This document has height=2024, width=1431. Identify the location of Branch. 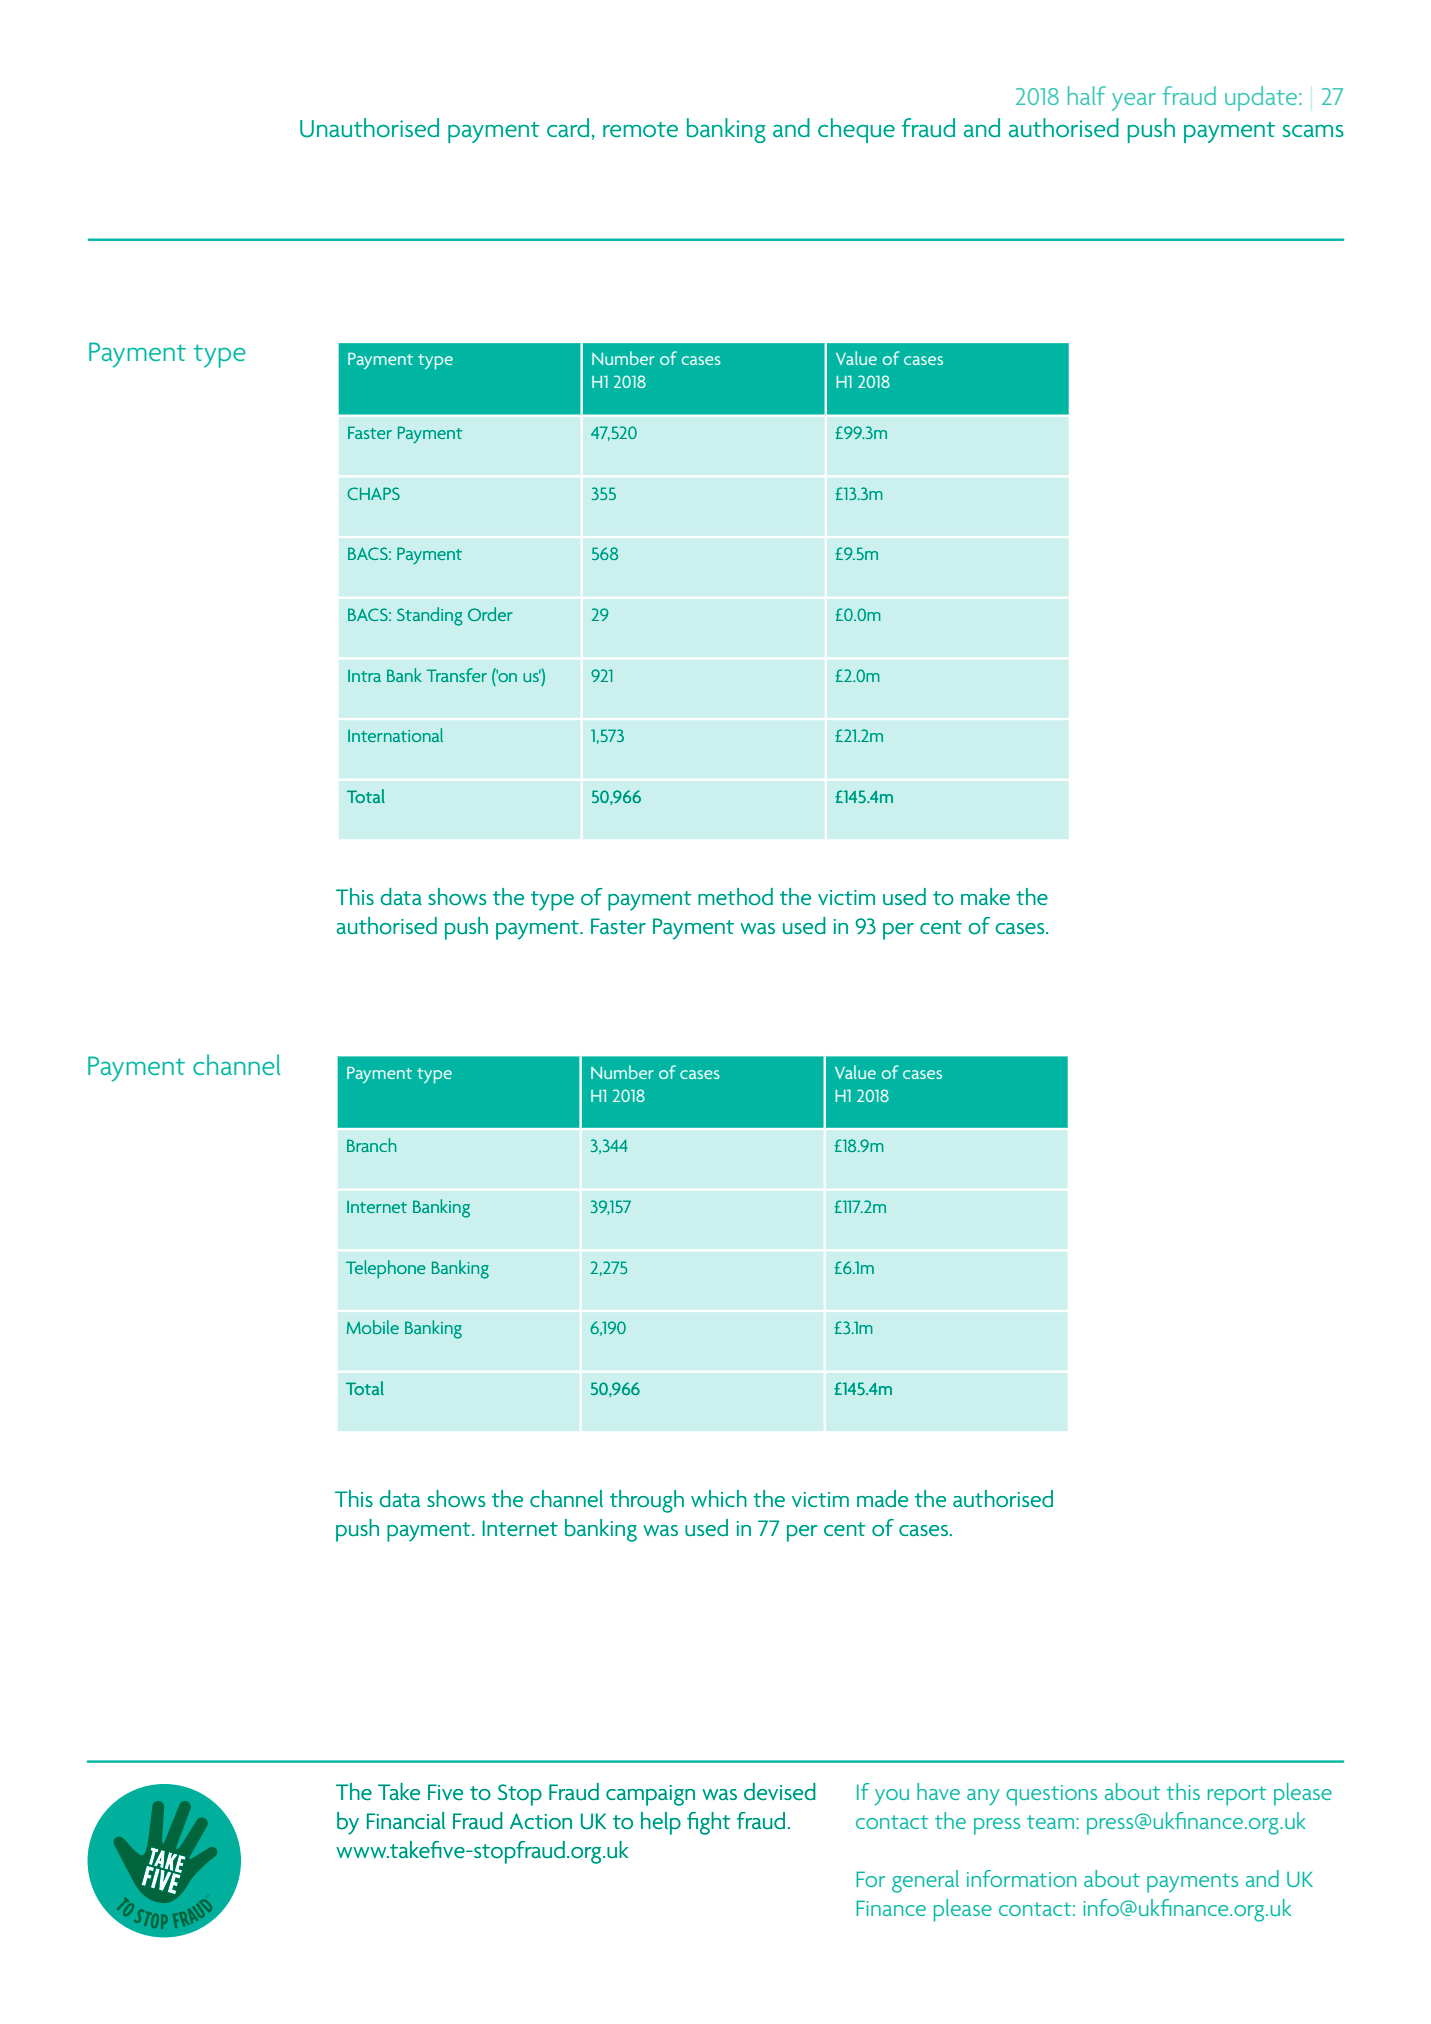
(371, 1145).
